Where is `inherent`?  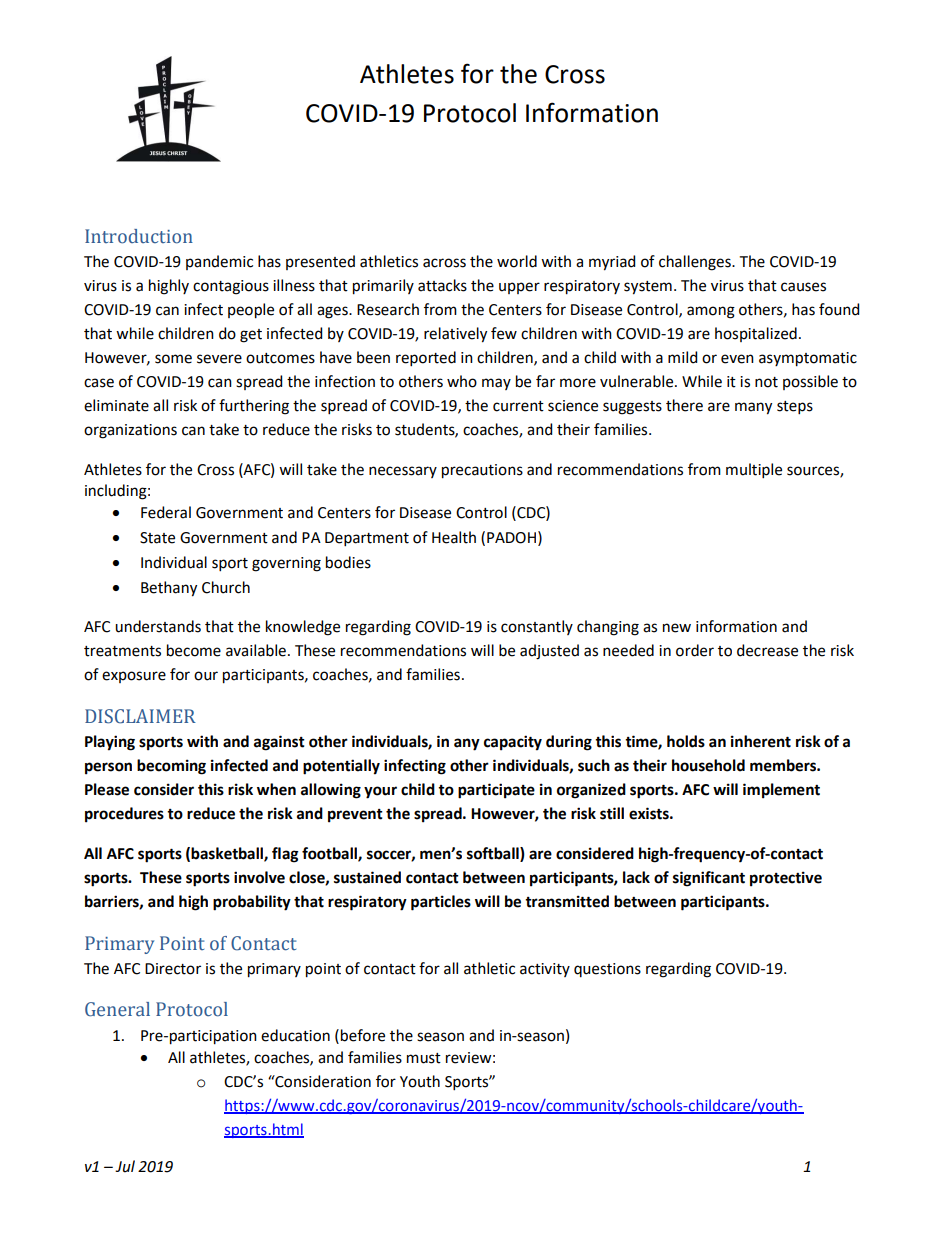 inherent is located at coordinates (761, 741).
